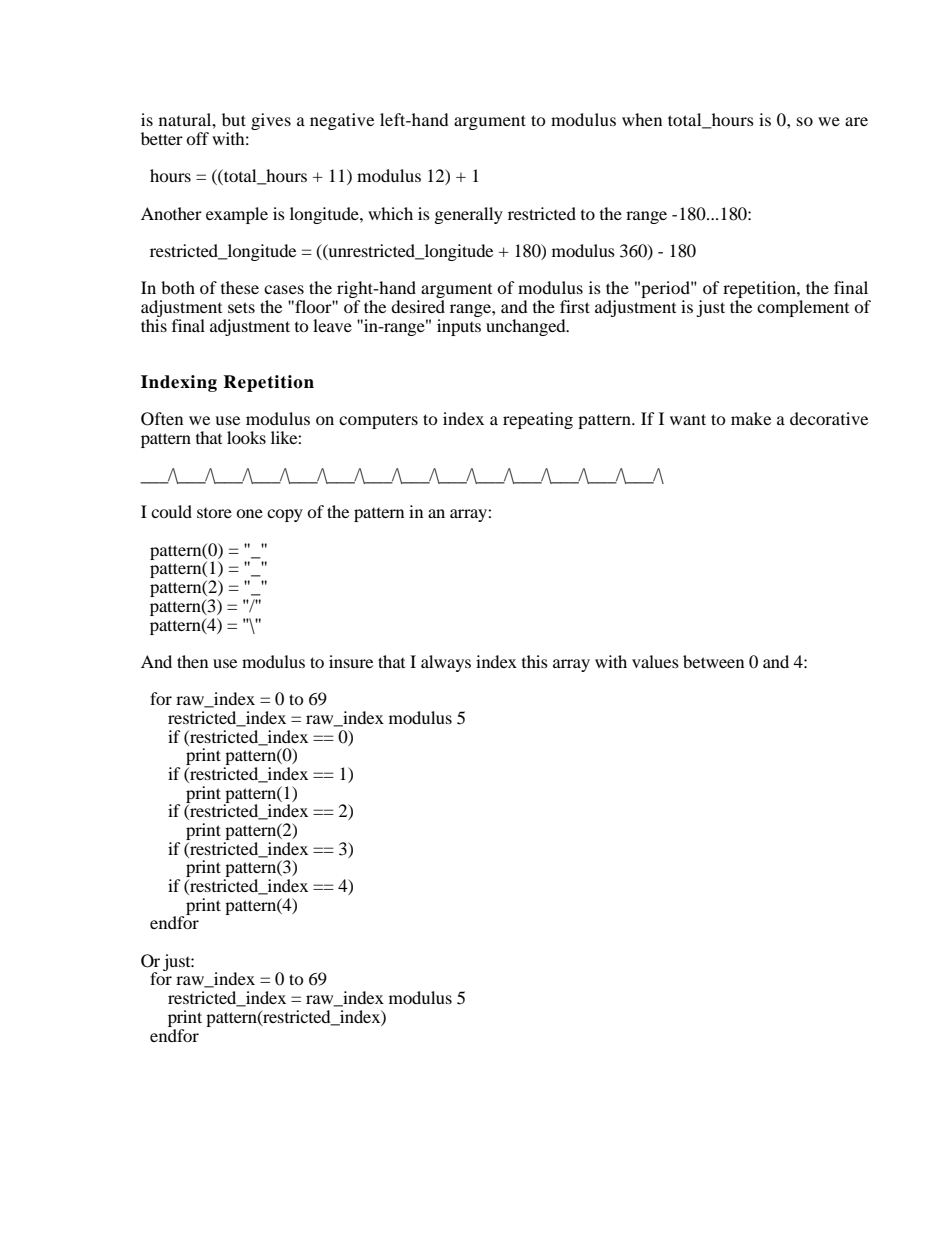  What do you see at coordinates (285, 515) in the screenshot?
I see `copy` at bounding box center [285, 515].
